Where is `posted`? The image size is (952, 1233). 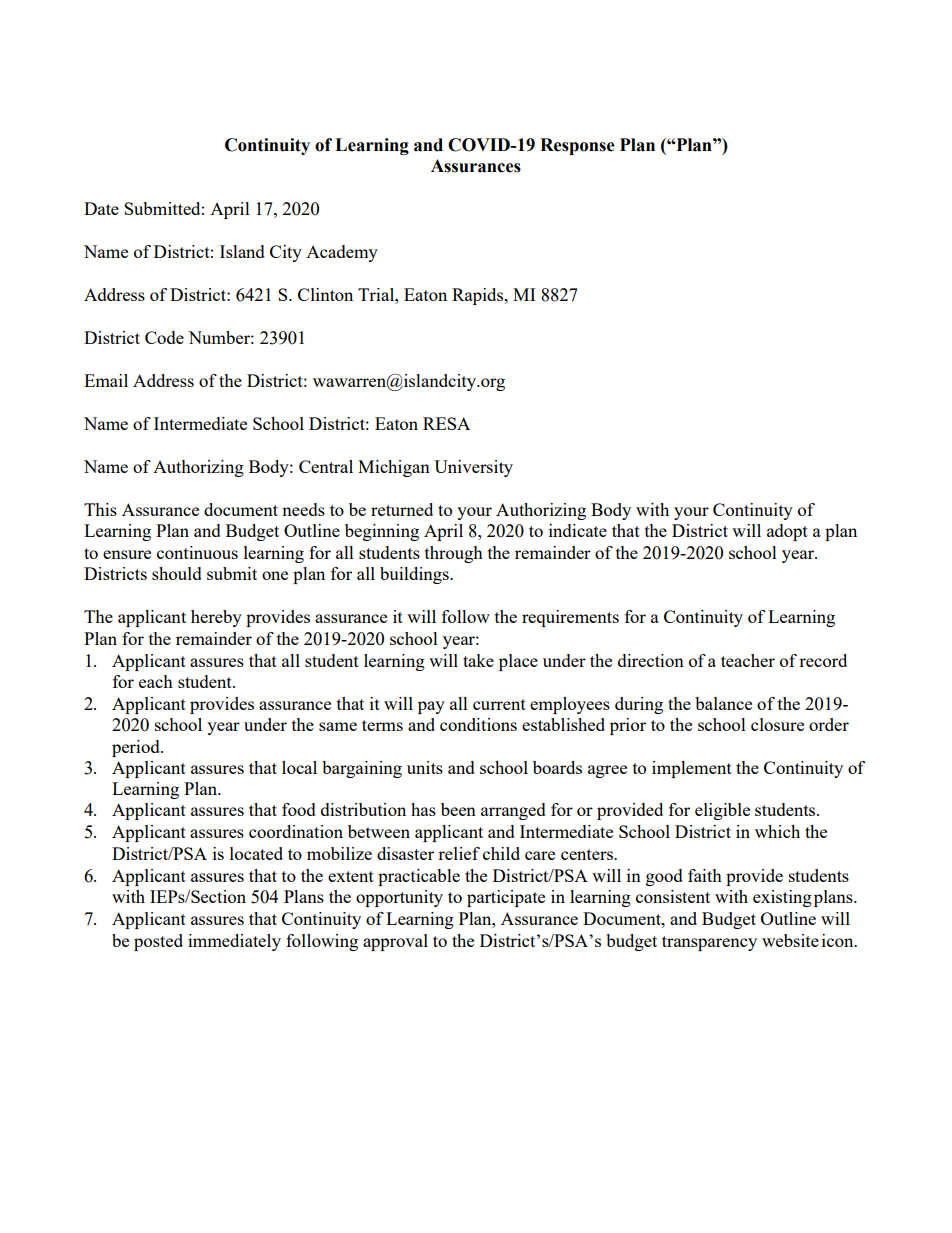 posted is located at coordinates (158, 942).
